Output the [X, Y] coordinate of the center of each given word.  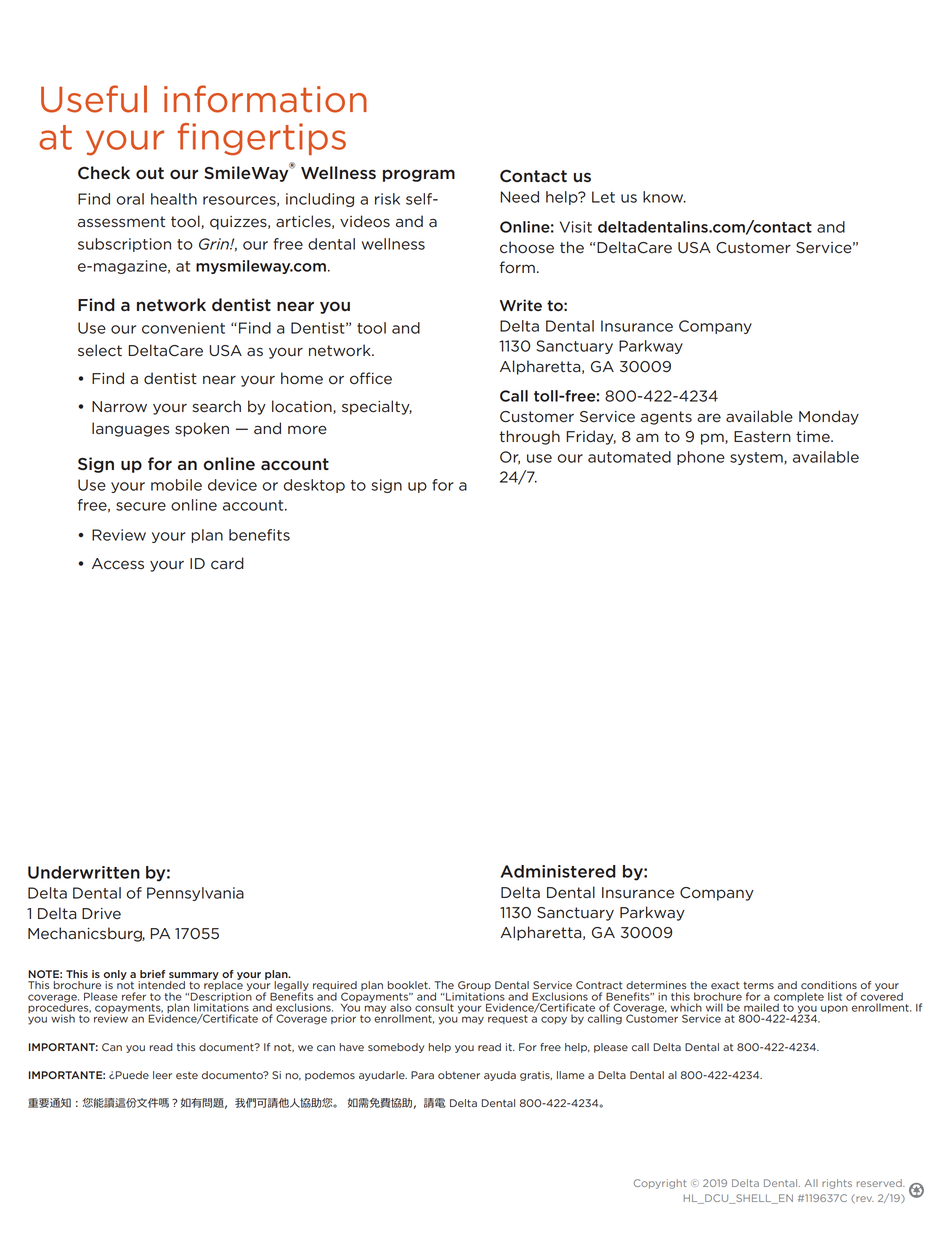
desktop [314, 486]
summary [194, 977]
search [216, 406]
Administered [558, 871]
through [530, 437]
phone [701, 458]
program [419, 175]
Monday [829, 417]
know [664, 197]
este [187, 1075]
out [150, 173]
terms [758, 985]
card [227, 563]
